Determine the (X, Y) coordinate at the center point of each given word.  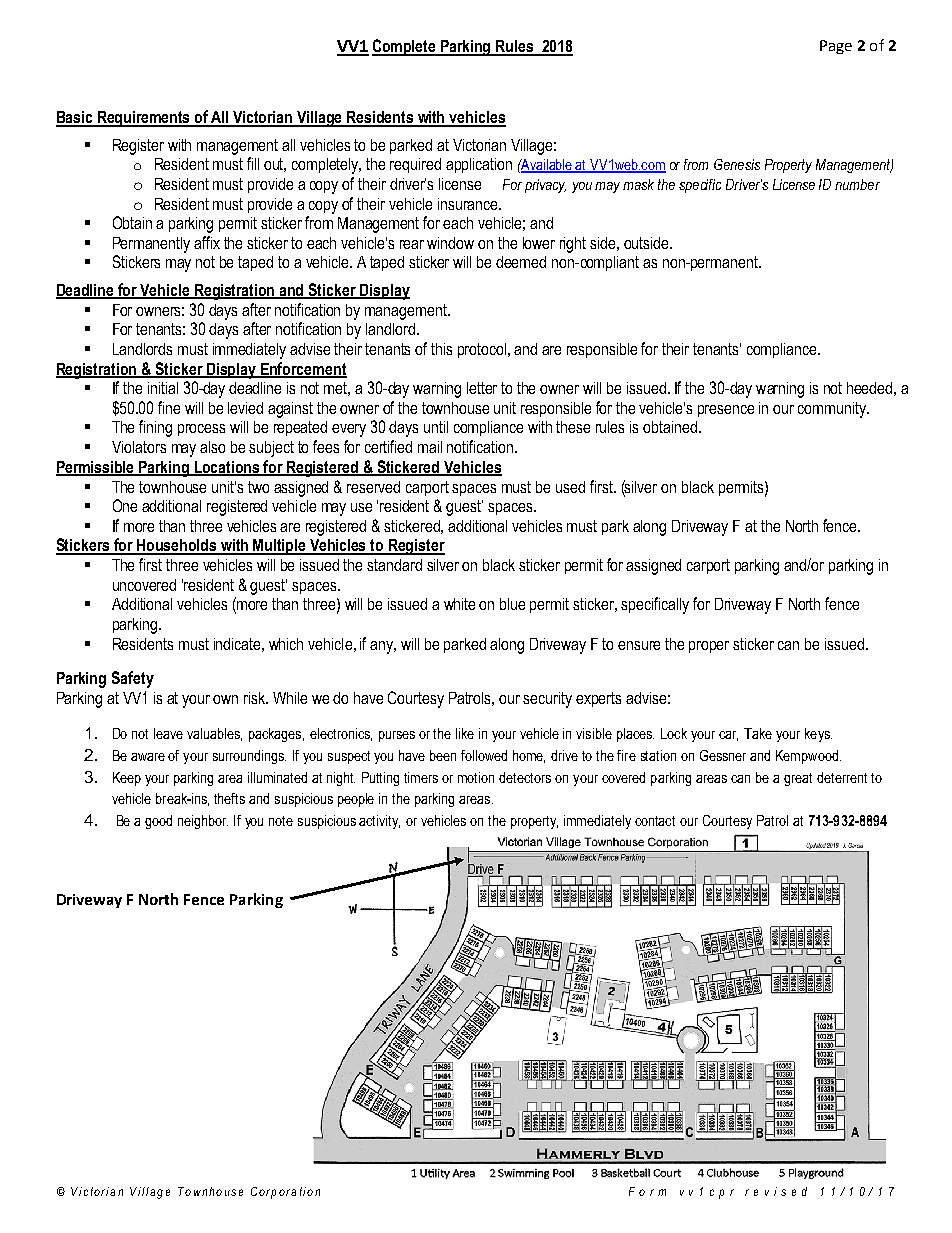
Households (177, 546)
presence (726, 411)
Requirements (144, 119)
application (479, 165)
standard (394, 565)
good (158, 822)
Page (836, 47)
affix (207, 242)
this (441, 349)
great (798, 779)
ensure (639, 645)
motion (476, 777)
